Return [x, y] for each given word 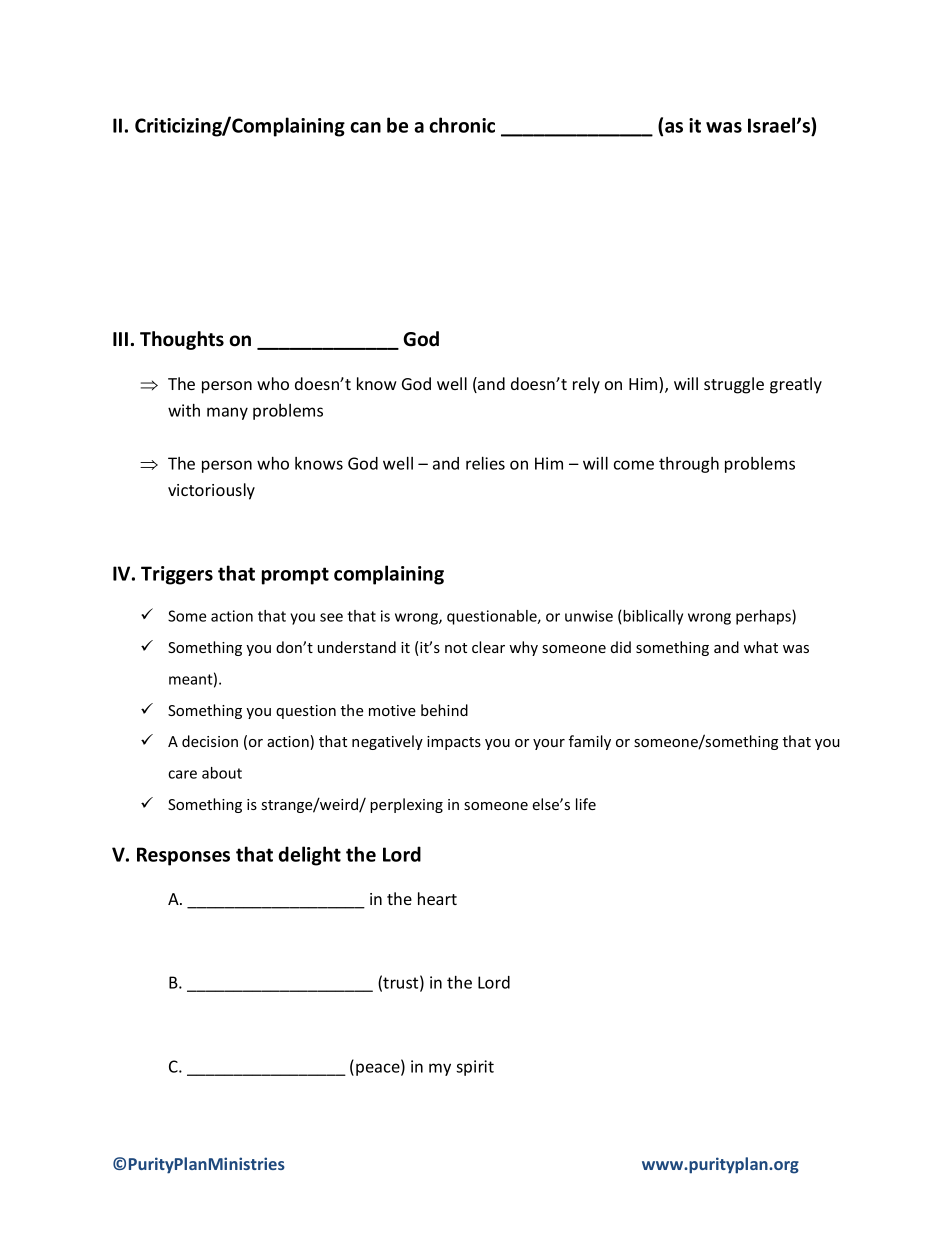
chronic [462, 125]
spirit [475, 1068]
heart [437, 898]
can [365, 127]
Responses [183, 856]
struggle [734, 385]
